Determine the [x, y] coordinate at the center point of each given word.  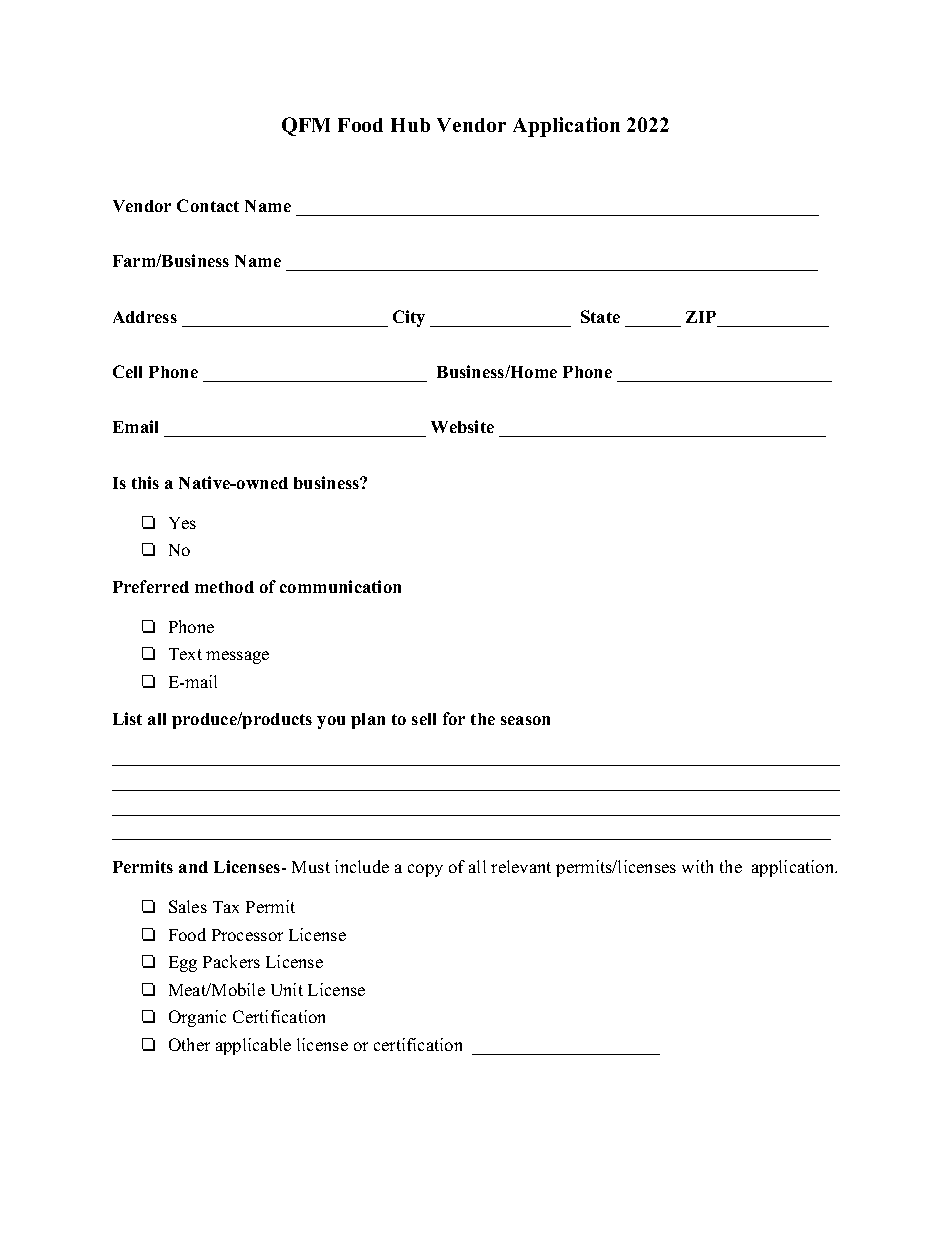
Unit [287, 989]
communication [340, 586]
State [600, 316]
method [224, 587]
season [525, 720]
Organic [197, 1018]
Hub [410, 125]
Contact [208, 205]
